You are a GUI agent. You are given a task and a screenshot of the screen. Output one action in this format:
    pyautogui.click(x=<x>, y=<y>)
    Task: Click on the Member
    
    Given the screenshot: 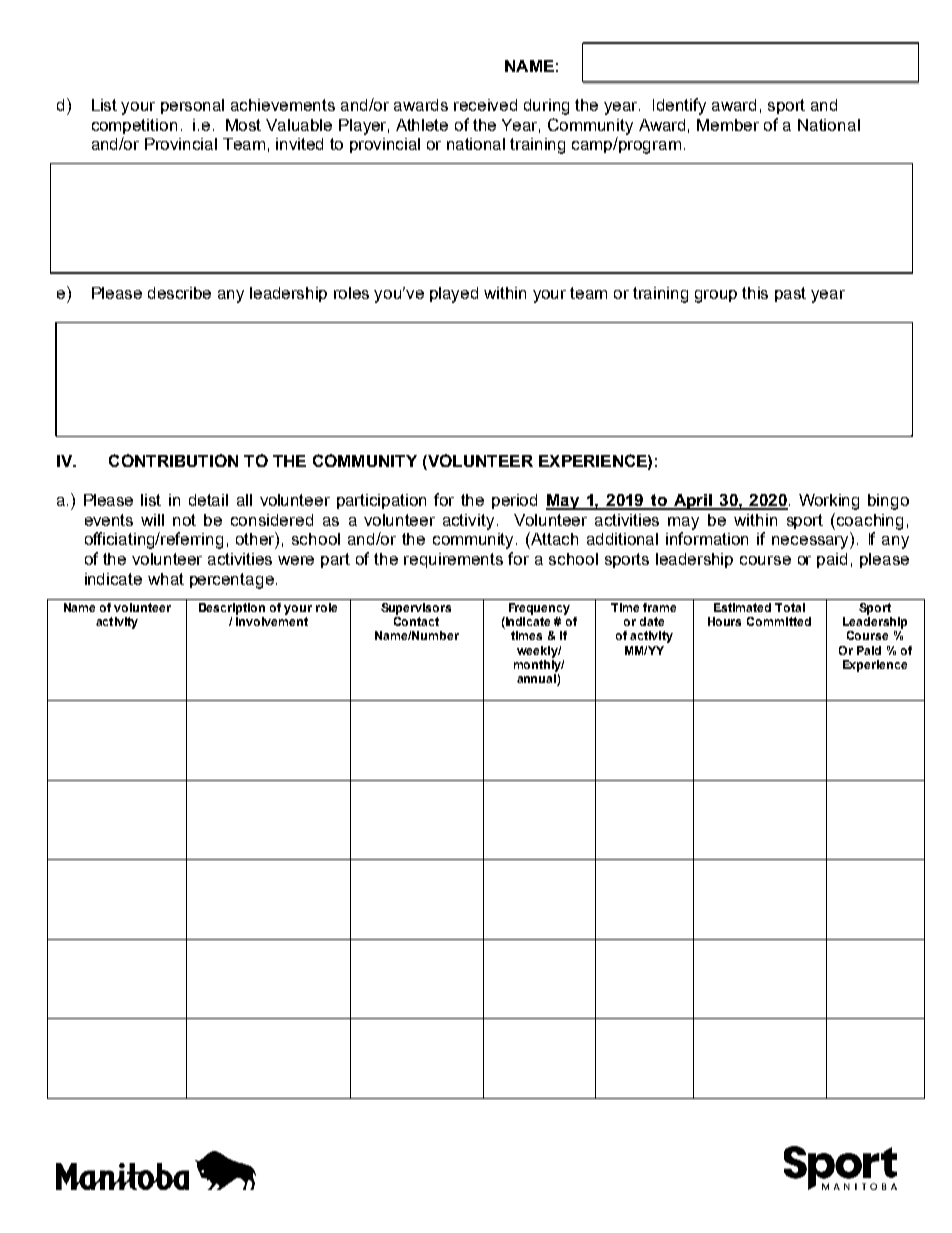 What is the action you would take?
    pyautogui.click(x=728, y=125)
